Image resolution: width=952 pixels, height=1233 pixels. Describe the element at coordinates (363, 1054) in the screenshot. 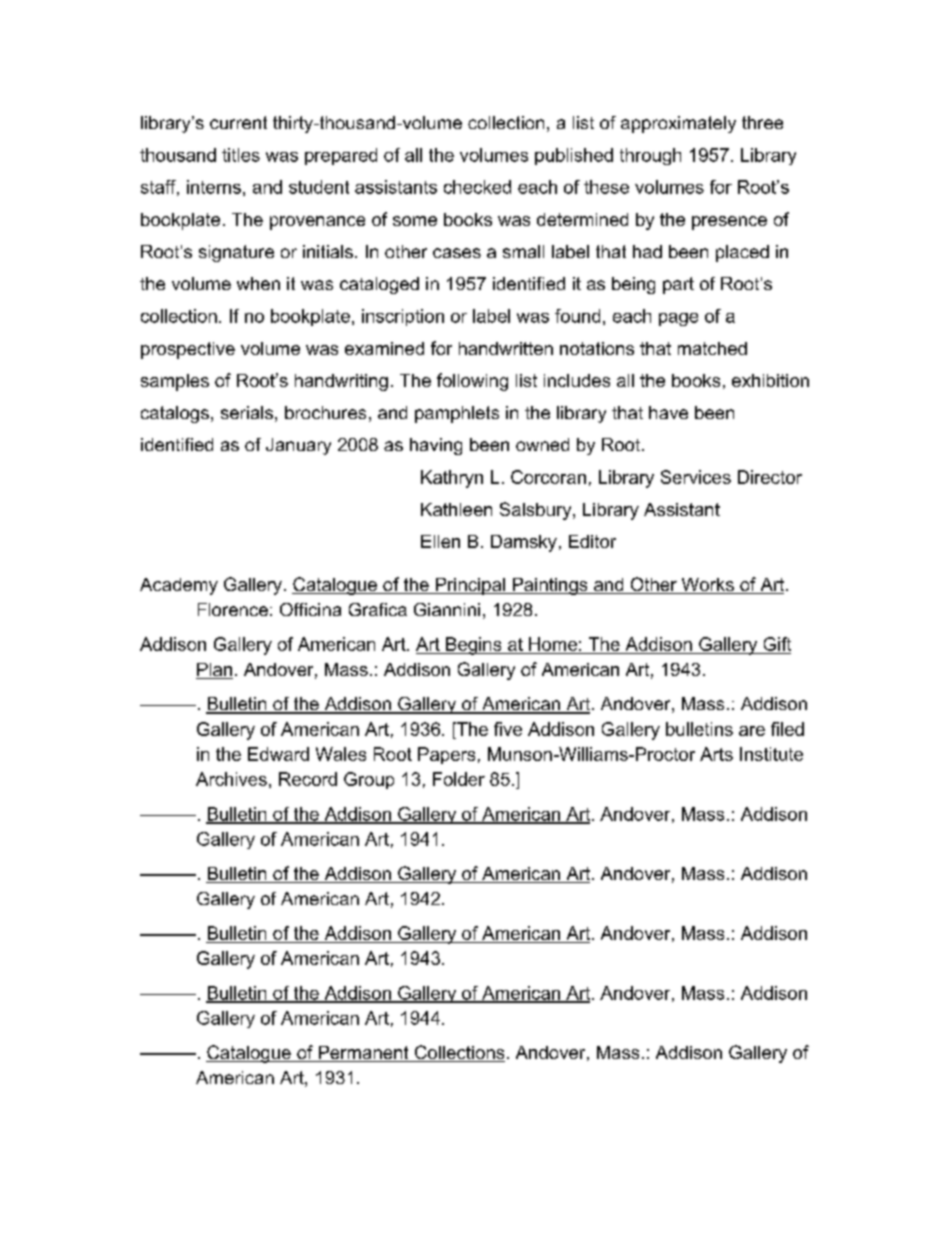

I see `Permanent` at that location.
